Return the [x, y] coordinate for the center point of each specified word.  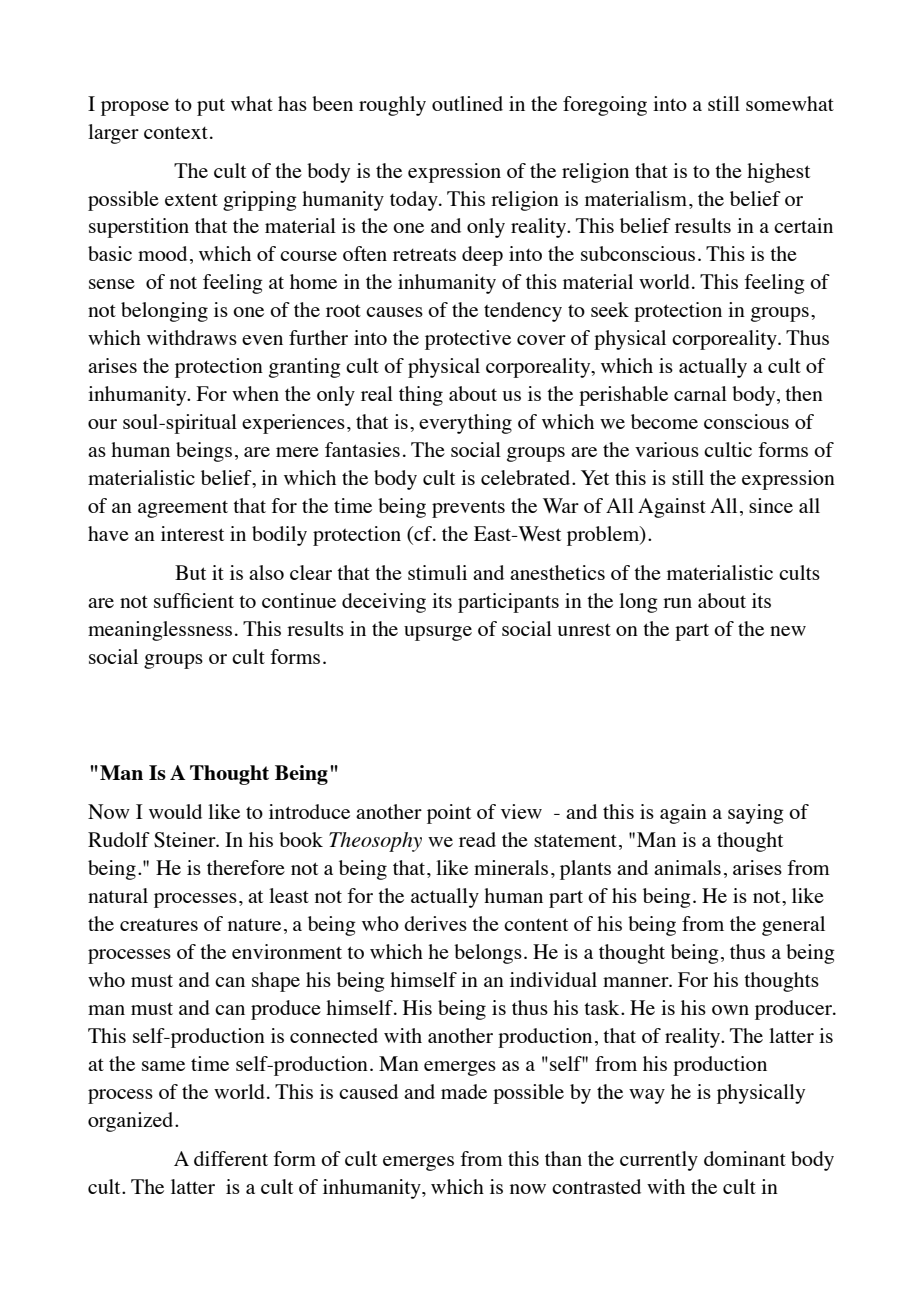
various [667, 449]
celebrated [527, 477]
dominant [745, 1158]
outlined [467, 103]
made [464, 1091]
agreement [183, 509]
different [231, 1158]
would [175, 811]
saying [756, 814]
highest [778, 173]
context [176, 133]
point [449, 814]
